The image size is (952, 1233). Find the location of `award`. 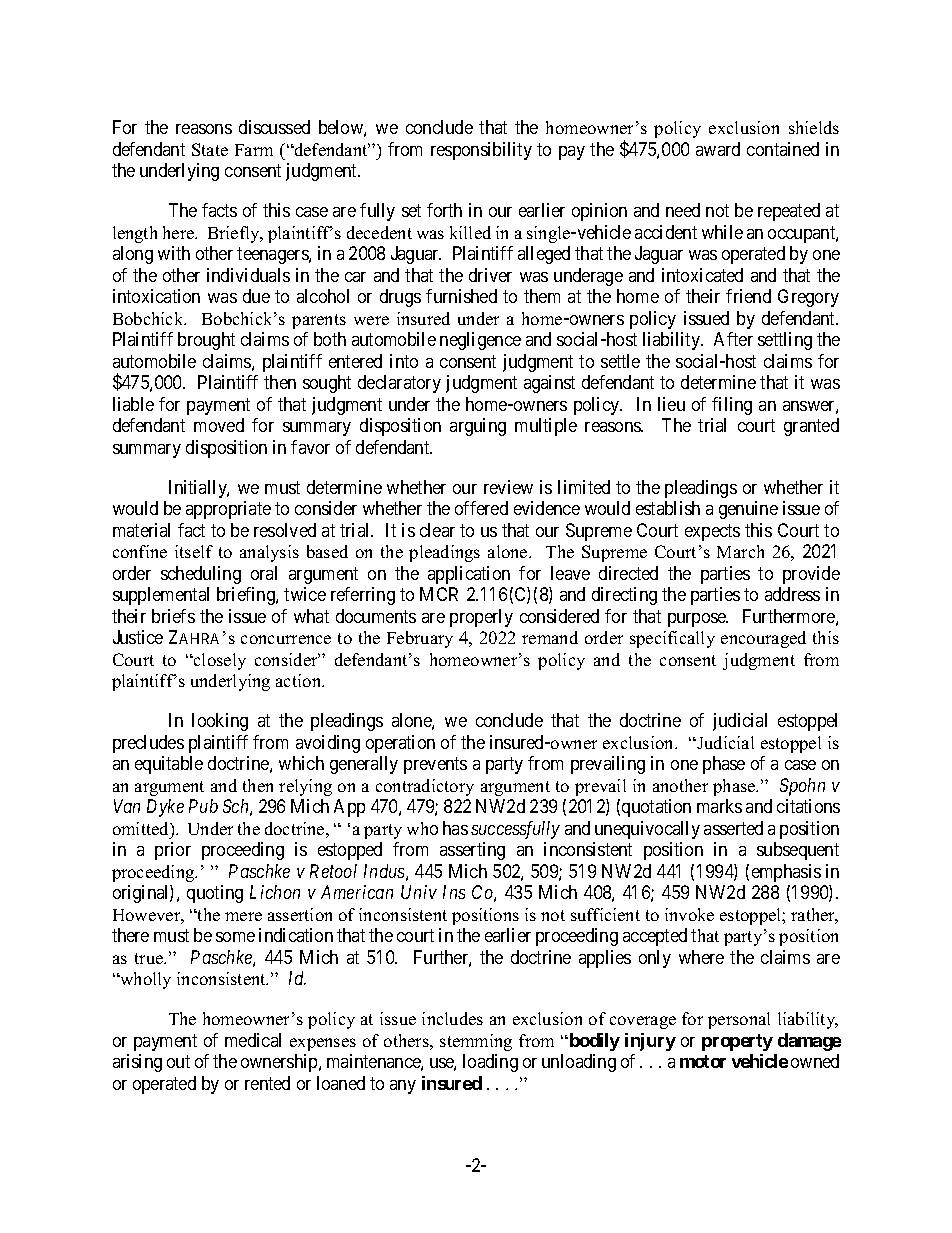

award is located at coordinates (718, 149).
